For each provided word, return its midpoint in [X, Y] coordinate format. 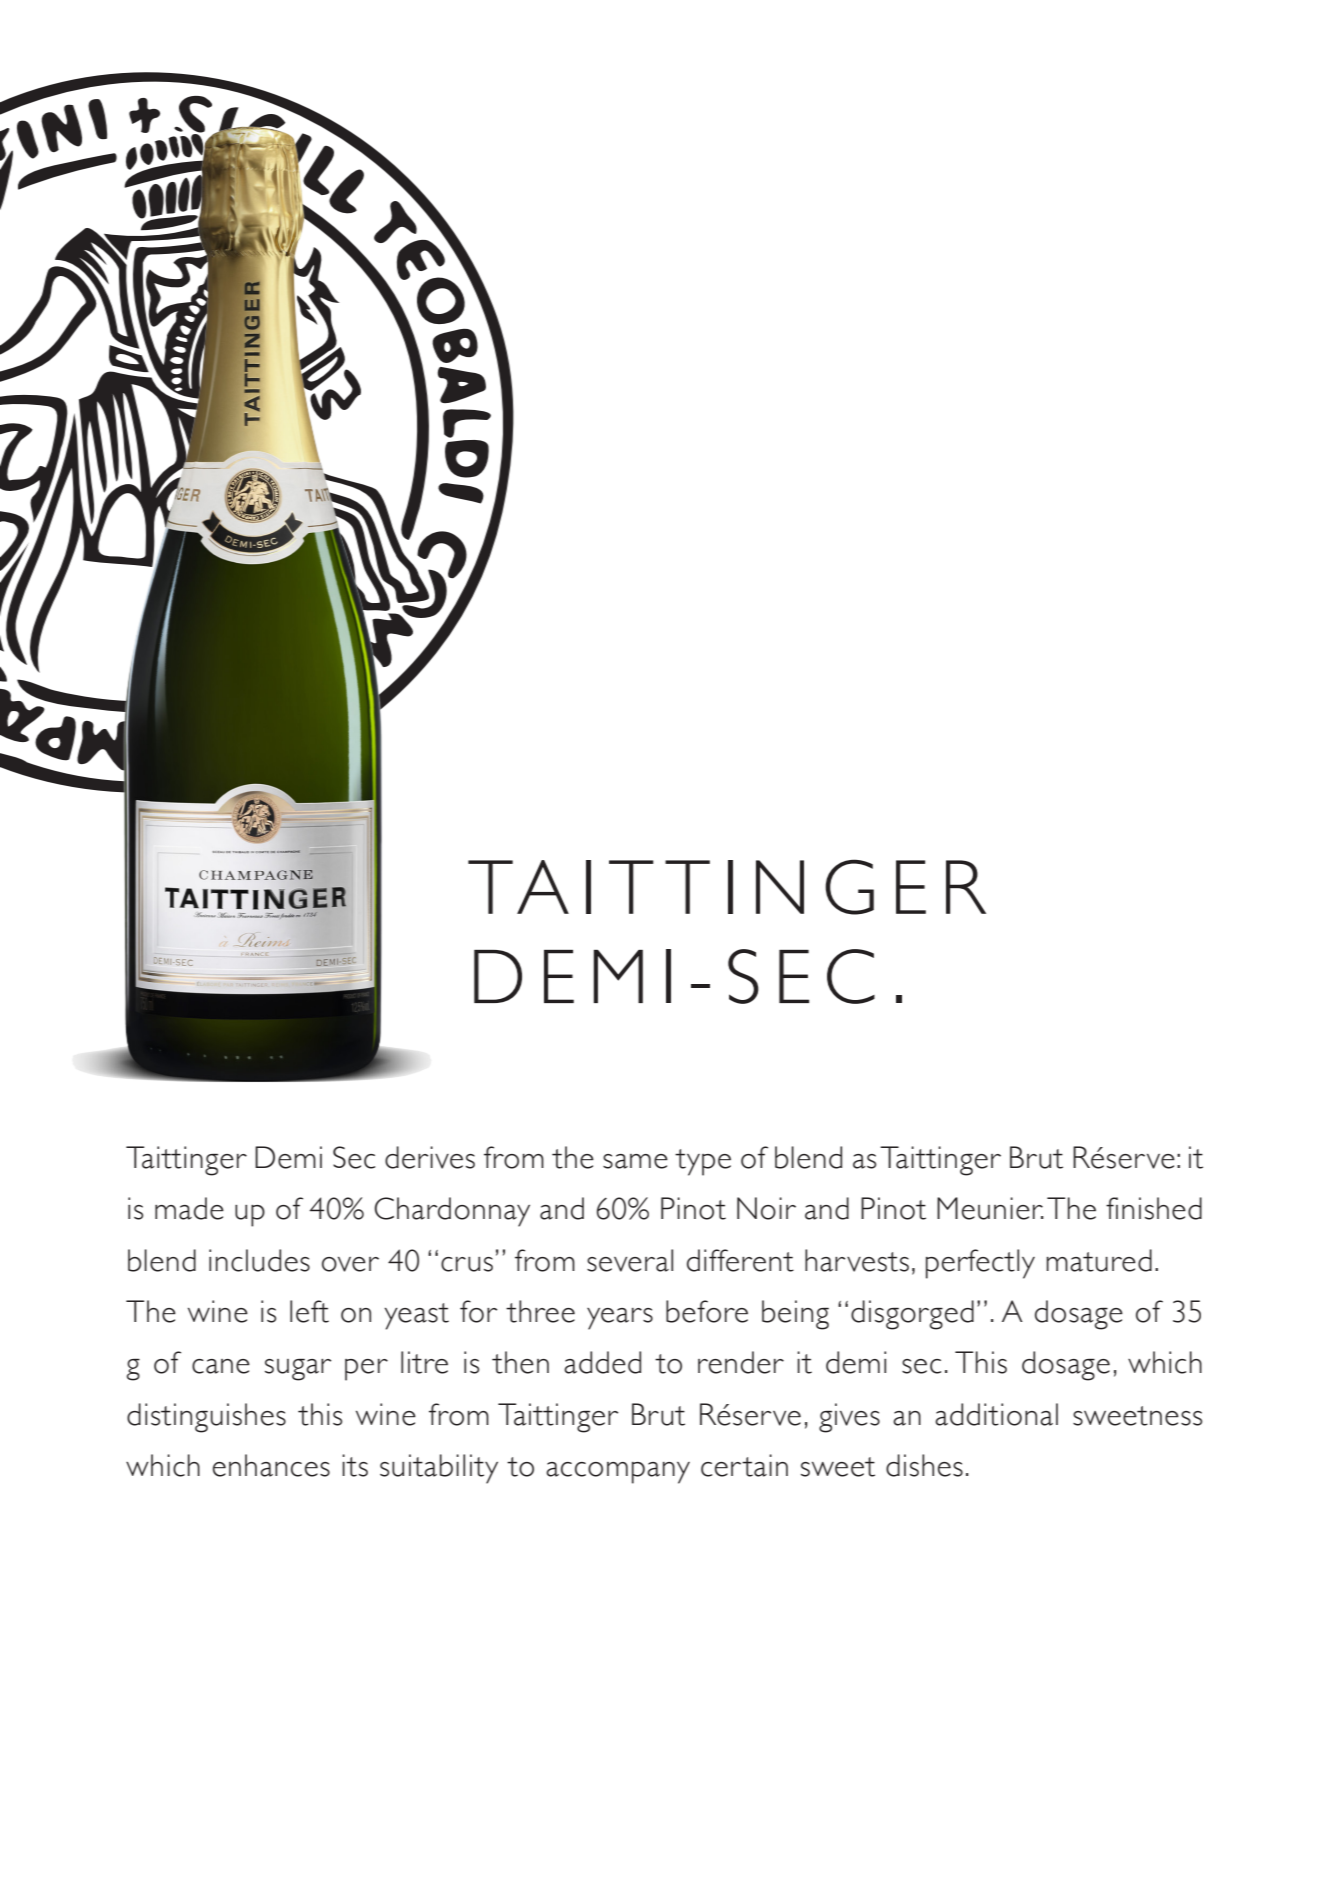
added [602, 1362]
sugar [298, 1370]
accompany [618, 1473]
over [350, 1264]
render [741, 1362]
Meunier [990, 1208]
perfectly [980, 1264]
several [630, 1260]
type [703, 1162]
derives [430, 1157]
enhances [271, 1465]
